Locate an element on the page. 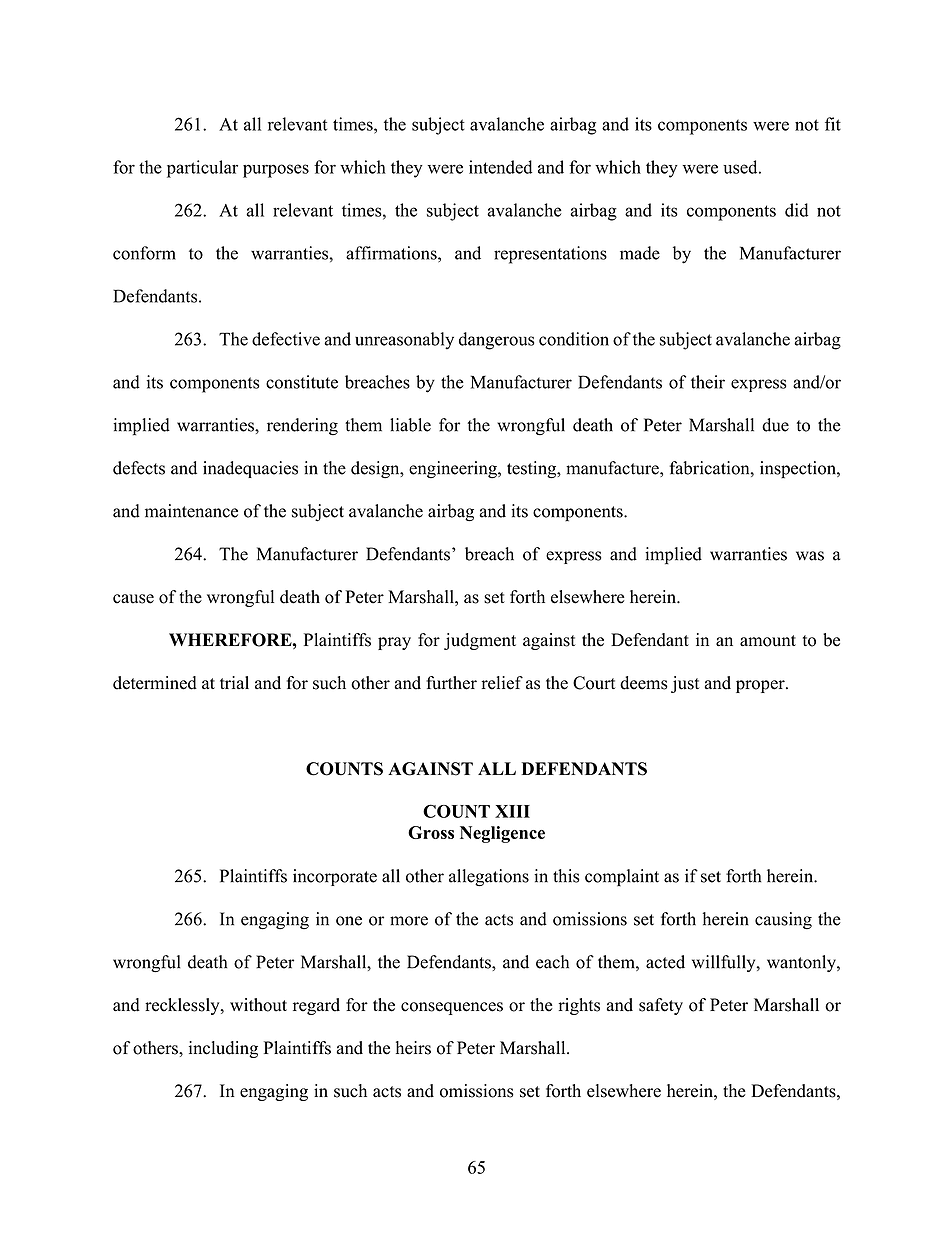 The height and width of the document is (1233, 952). Negligence is located at coordinates (502, 834).
